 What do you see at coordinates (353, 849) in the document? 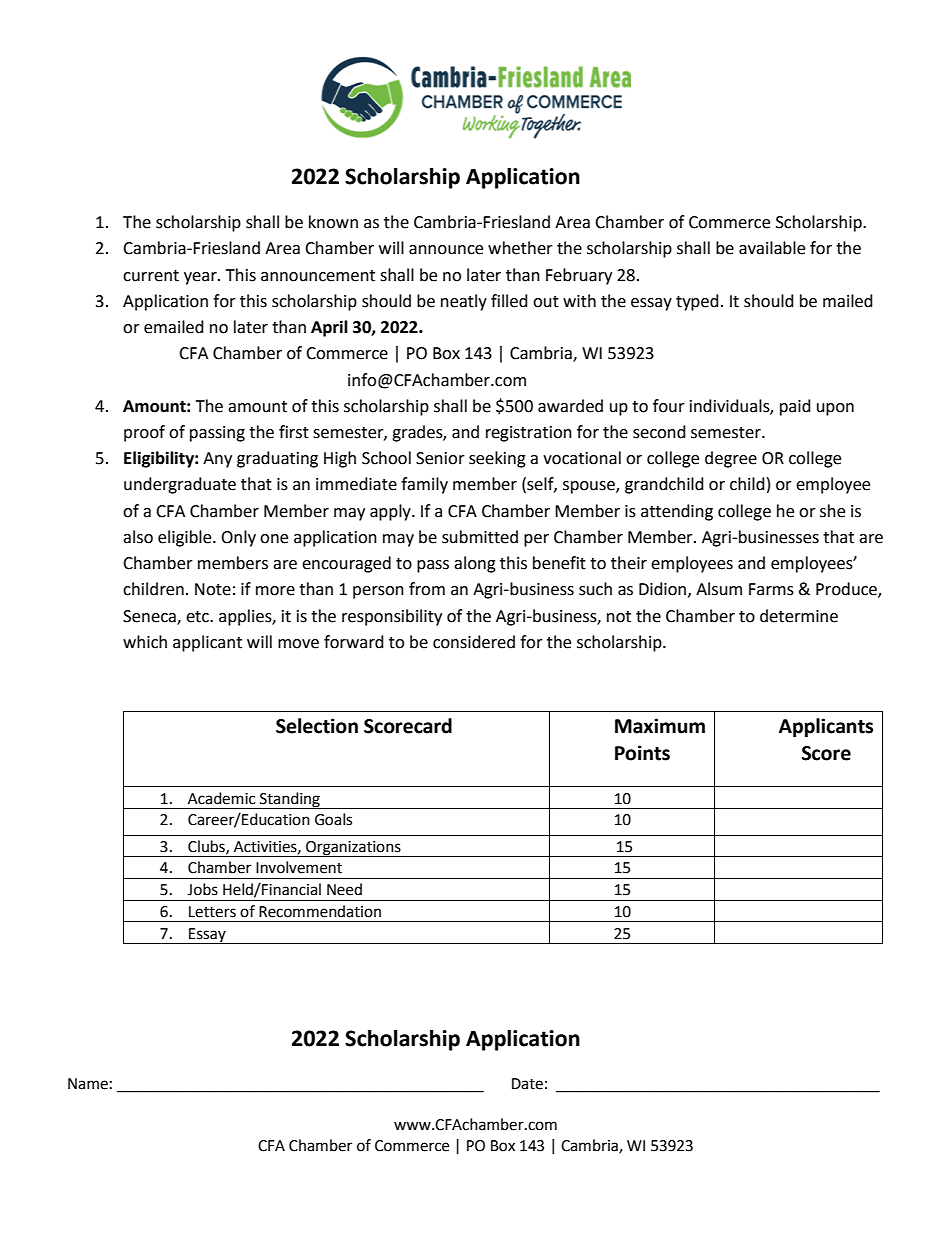
I see `Organizations` at bounding box center [353, 849].
